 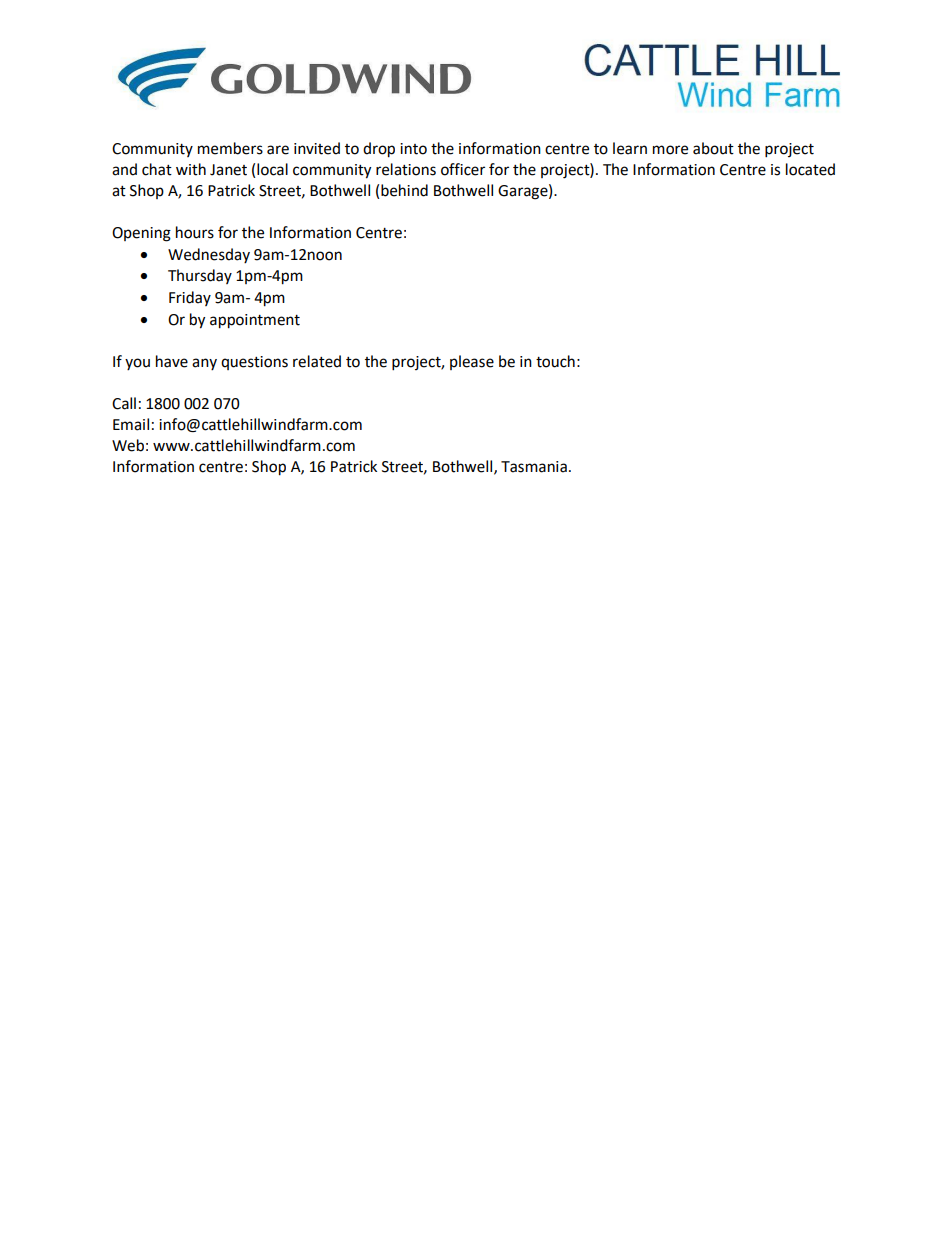 What do you see at coordinates (713, 148) in the screenshot?
I see `about` at bounding box center [713, 148].
